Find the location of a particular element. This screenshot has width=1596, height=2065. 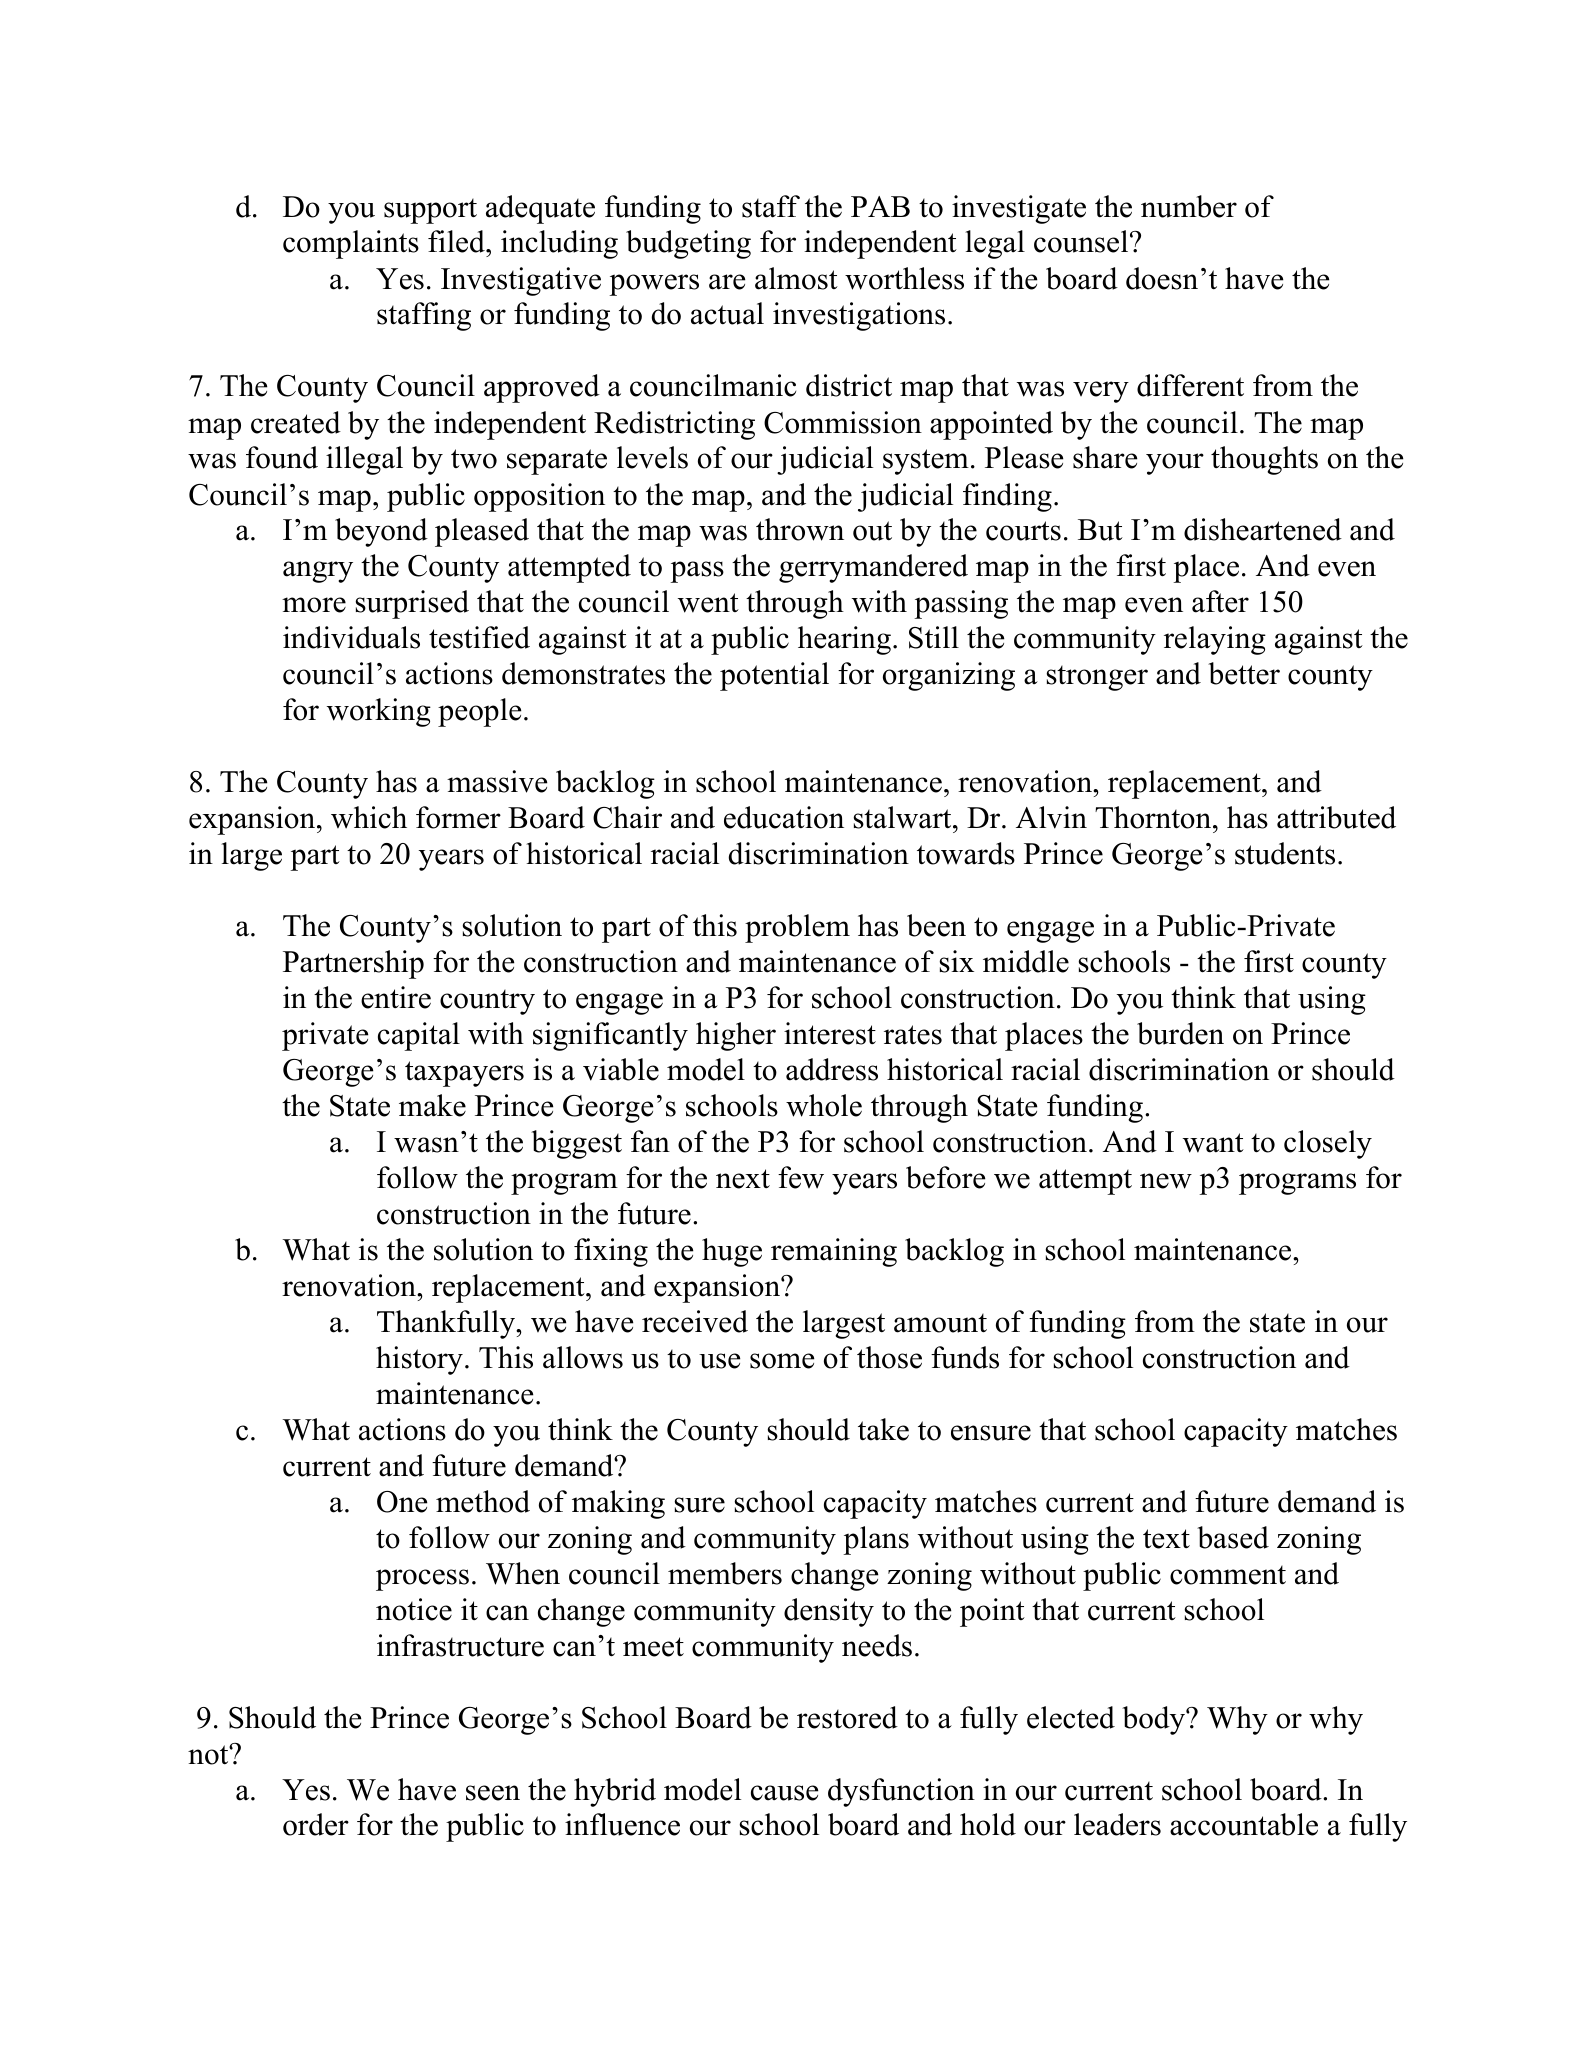

almost is located at coordinates (796, 278).
